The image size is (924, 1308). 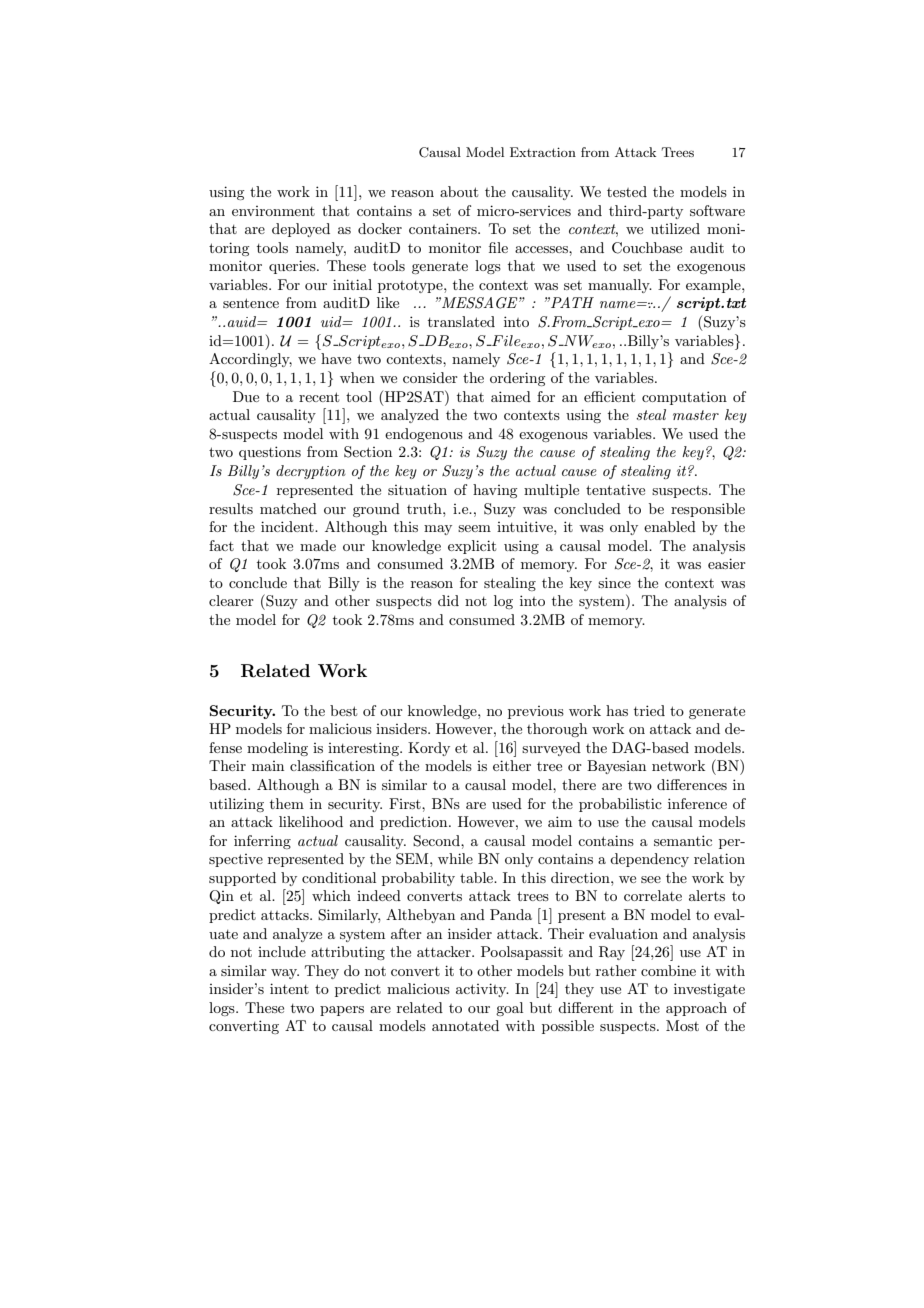 What do you see at coordinates (459, 191) in the page?
I see `about` at bounding box center [459, 191].
